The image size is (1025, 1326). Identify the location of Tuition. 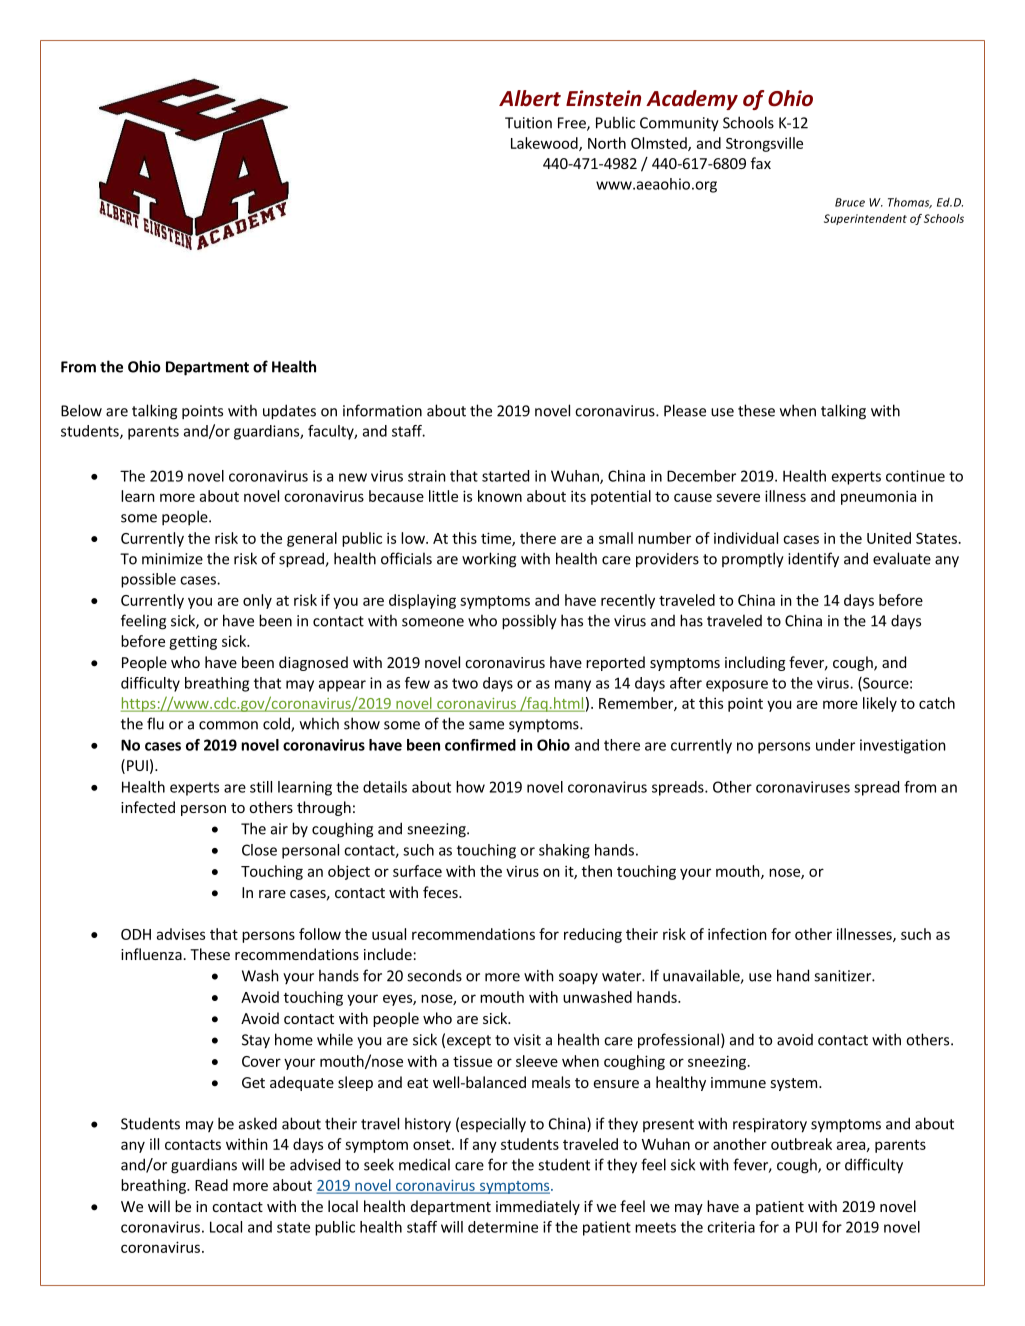
(528, 123).
